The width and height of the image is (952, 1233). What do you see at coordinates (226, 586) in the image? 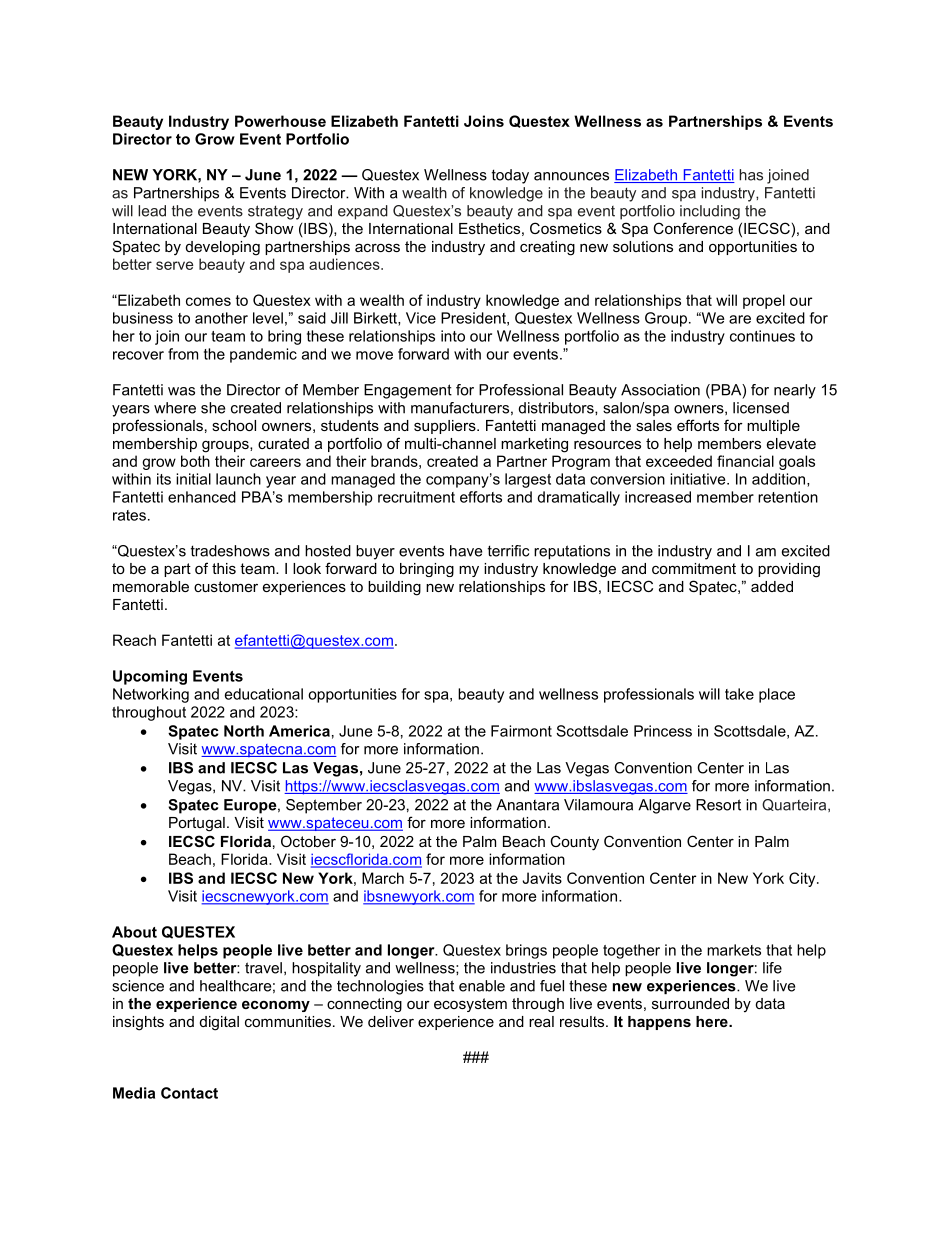
I see `customer` at bounding box center [226, 586].
